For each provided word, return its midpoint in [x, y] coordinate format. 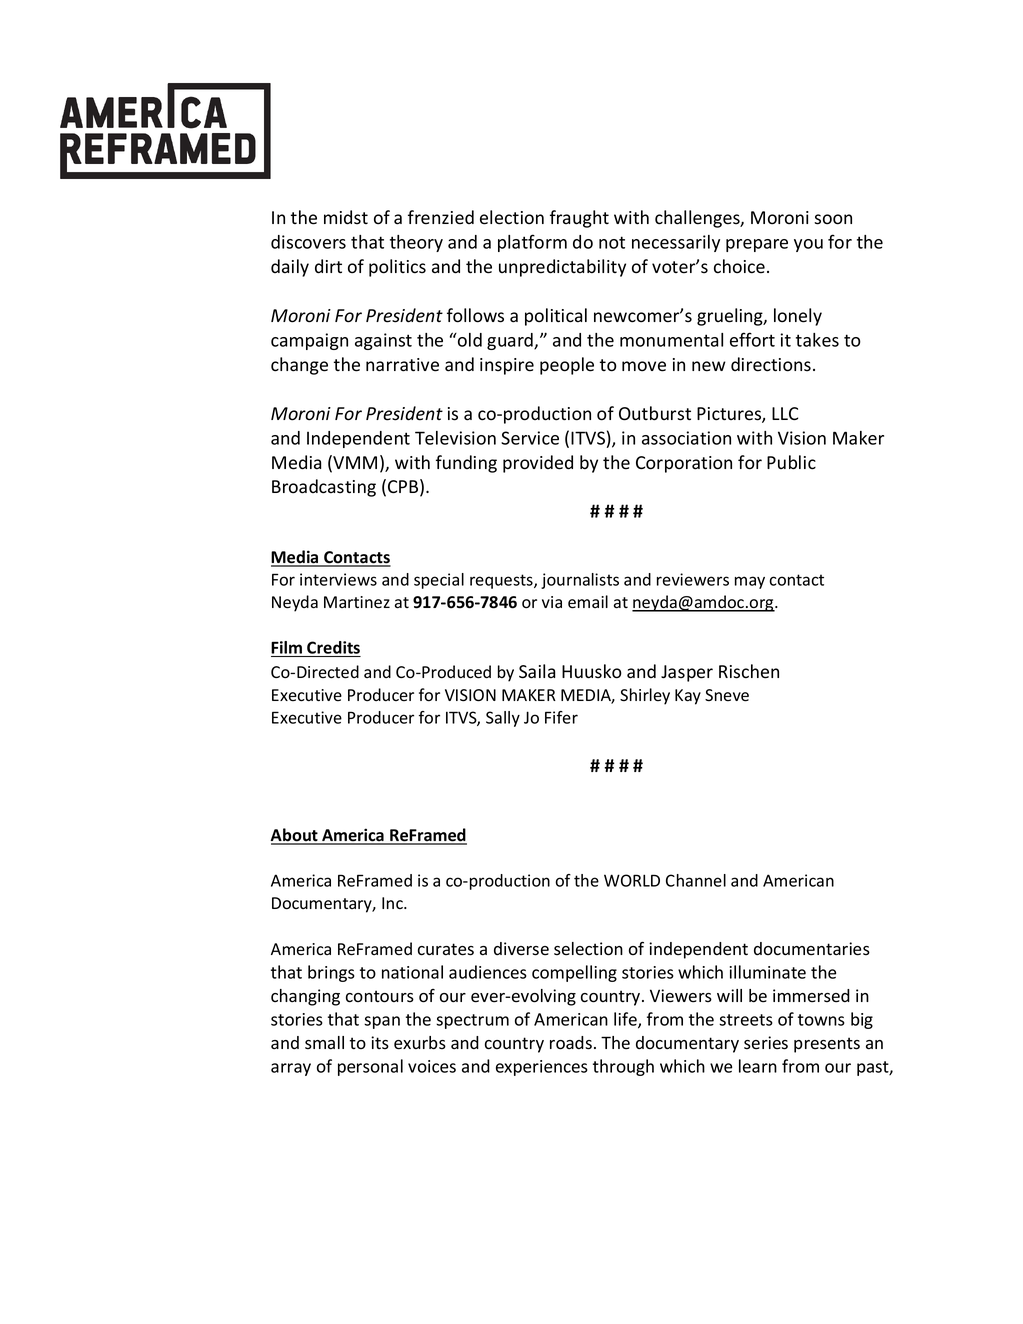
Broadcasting [324, 488]
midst [346, 217]
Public [791, 462]
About [295, 836]
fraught [579, 219]
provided [538, 464]
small [324, 1043]
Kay [688, 697]
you [808, 245]
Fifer [561, 717]
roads [571, 1043]
